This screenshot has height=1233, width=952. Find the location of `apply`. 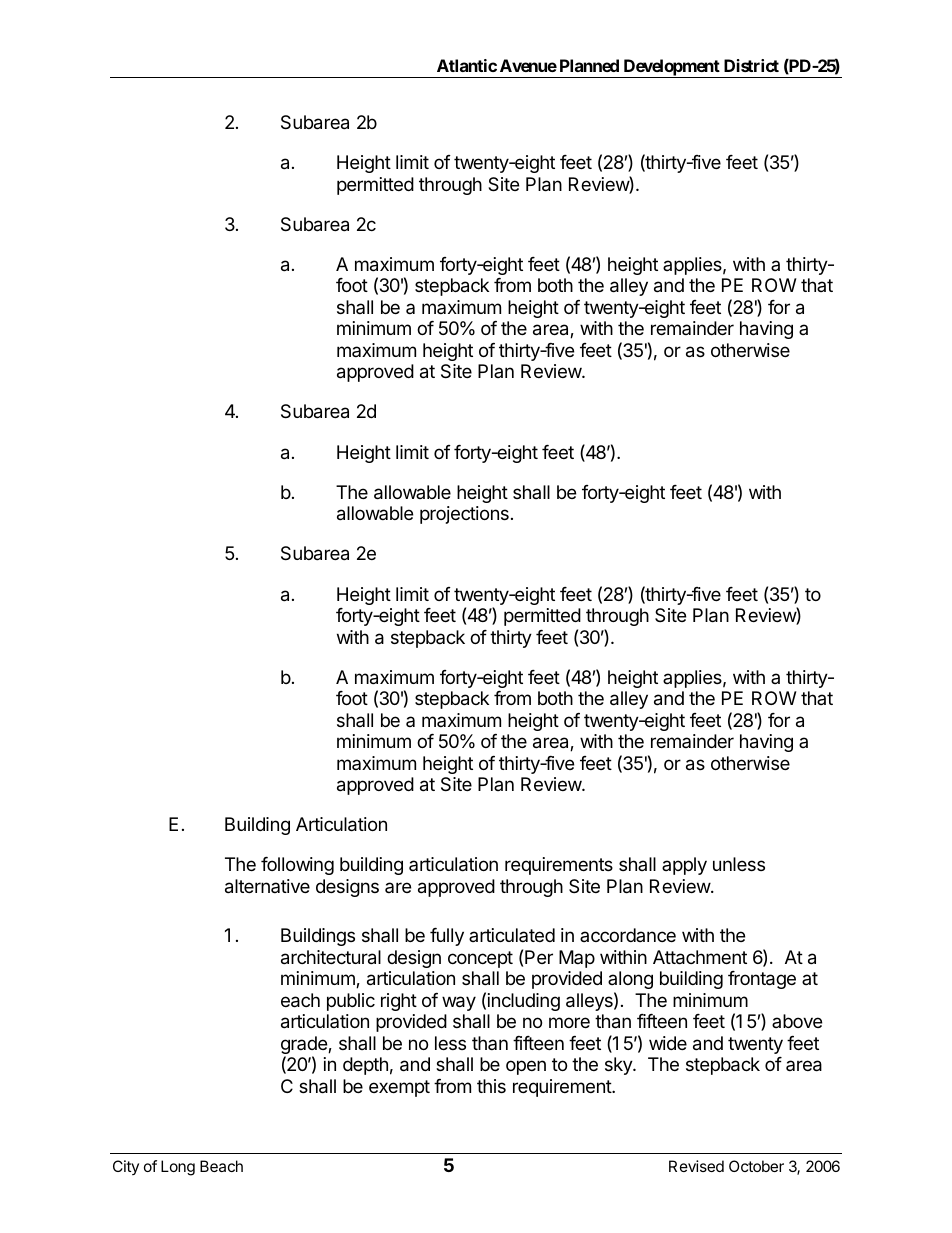

apply is located at coordinates (684, 866).
